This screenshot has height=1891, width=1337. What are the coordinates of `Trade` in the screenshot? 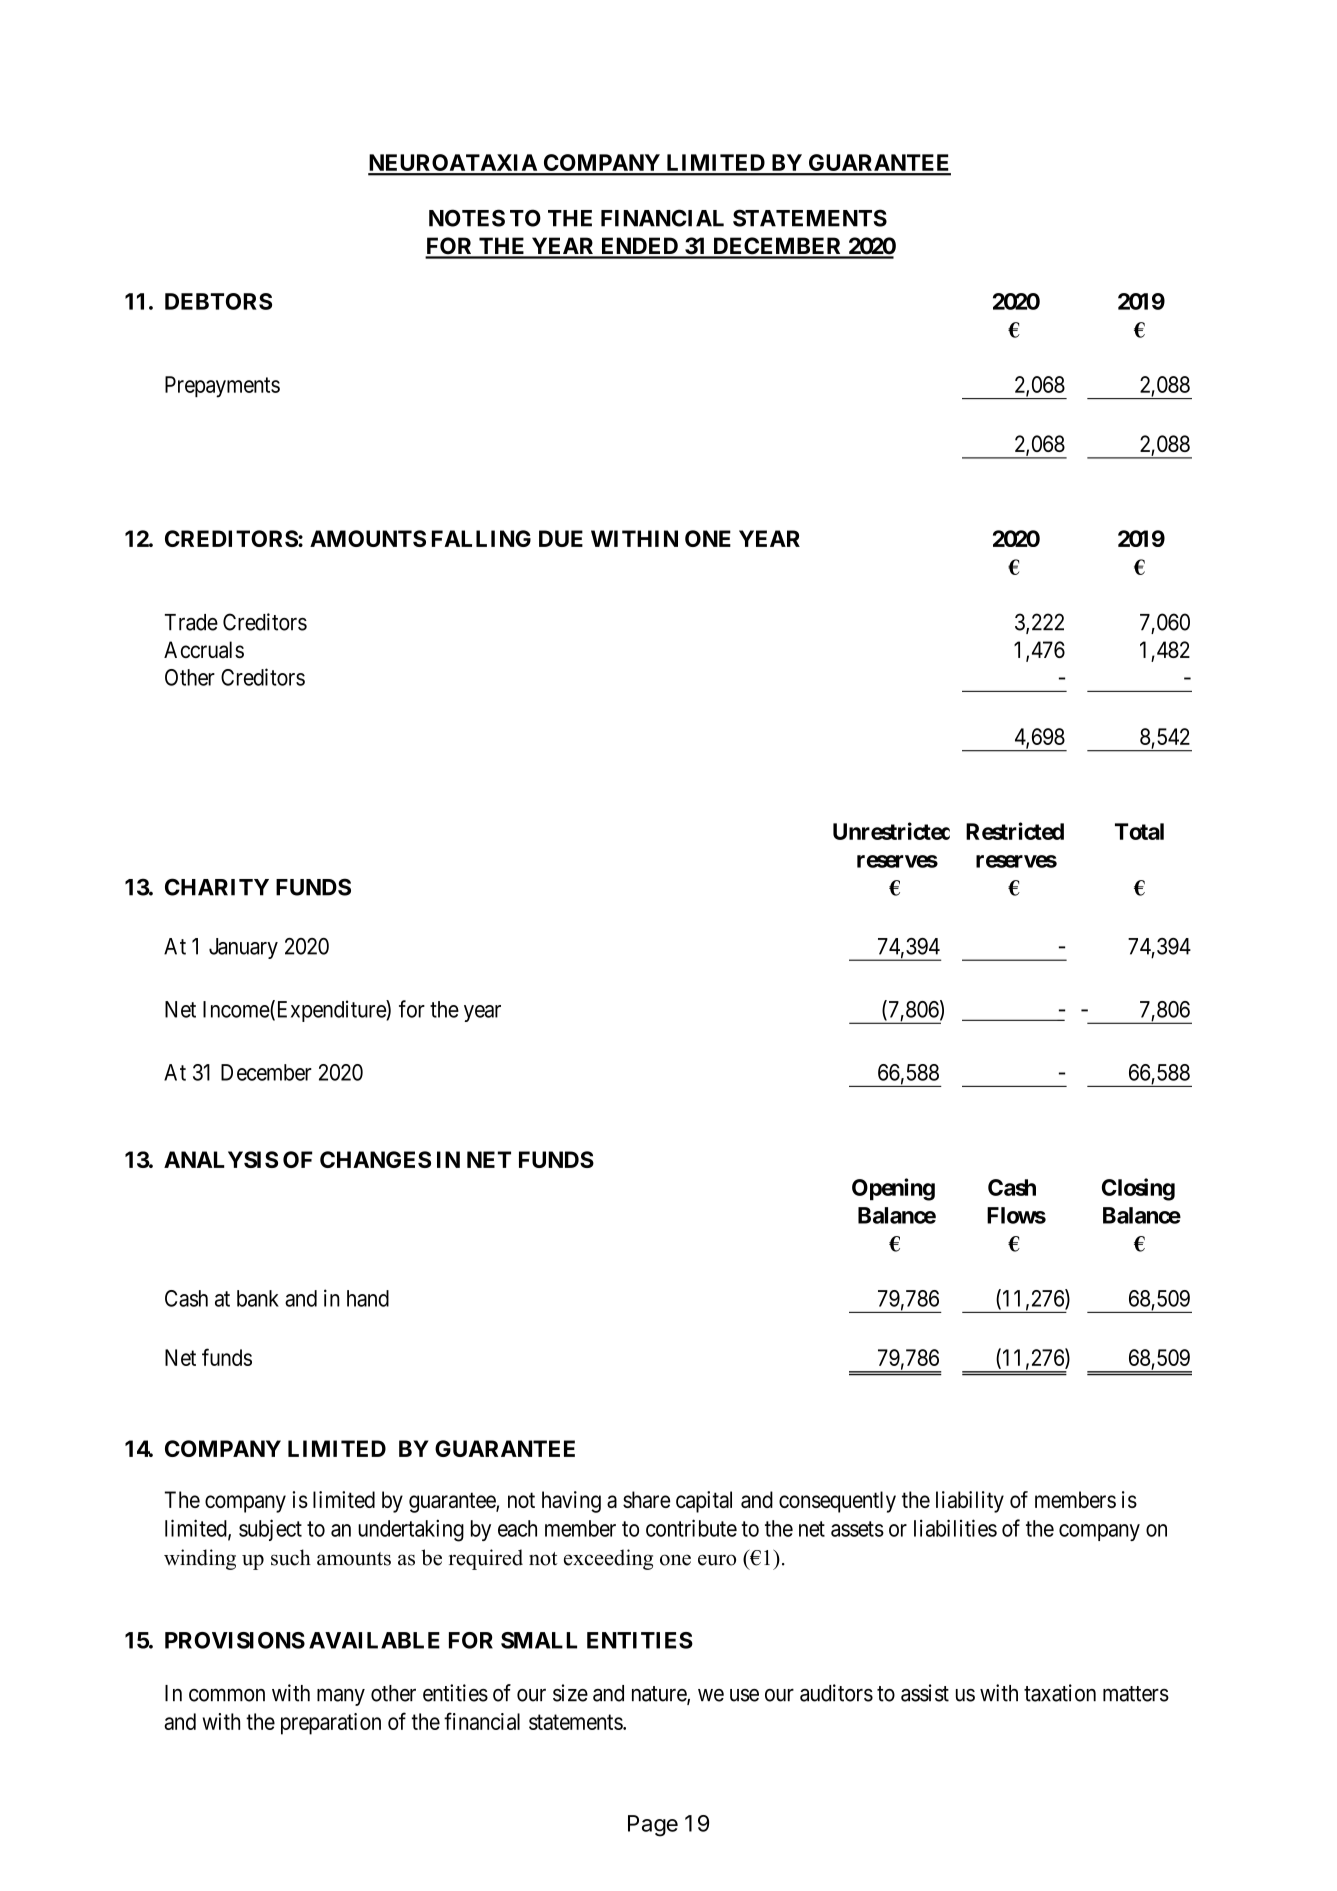 It's located at (191, 622).
